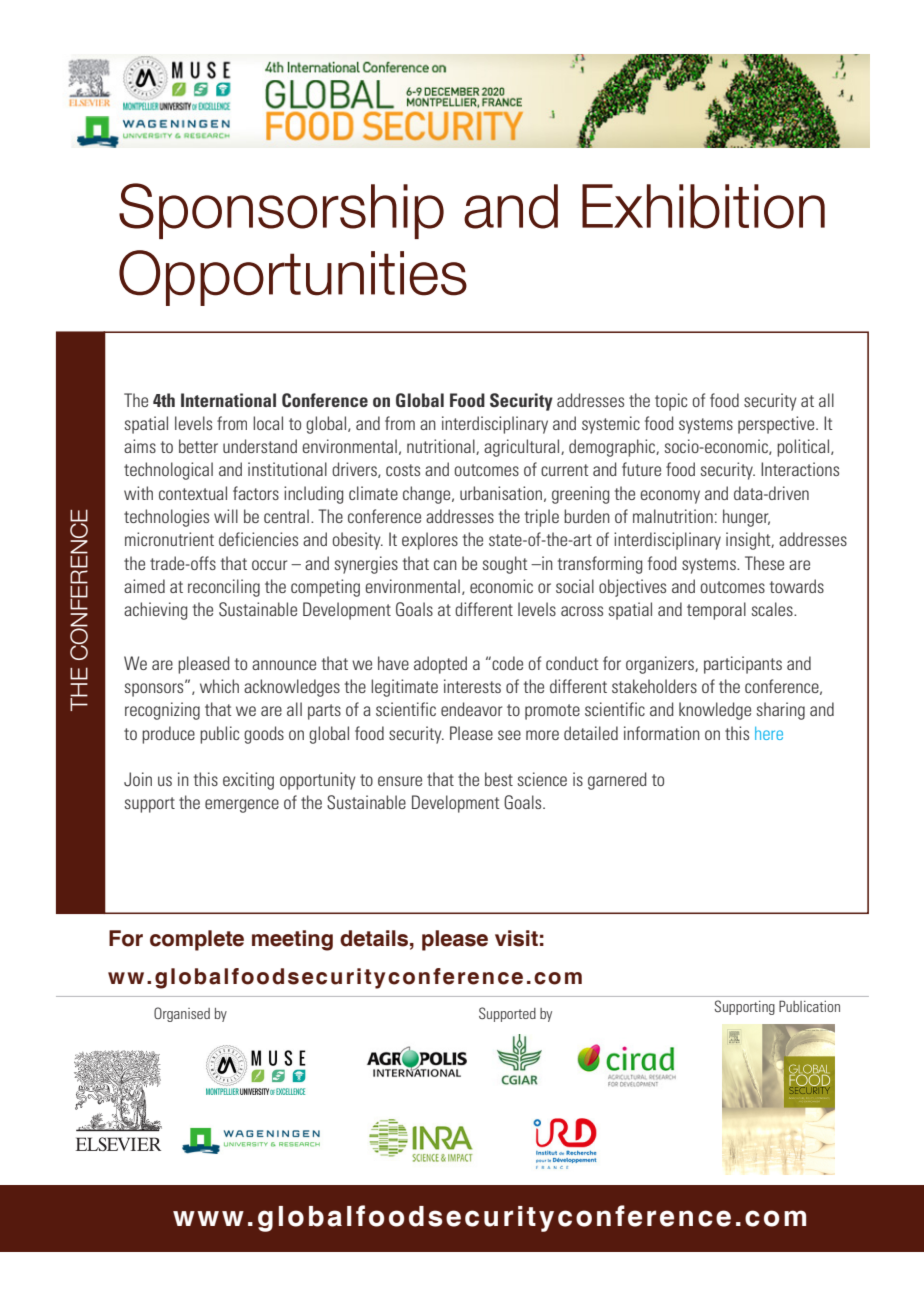 The width and height of the screenshot is (924, 1308). I want to click on economy, so click(670, 497).
